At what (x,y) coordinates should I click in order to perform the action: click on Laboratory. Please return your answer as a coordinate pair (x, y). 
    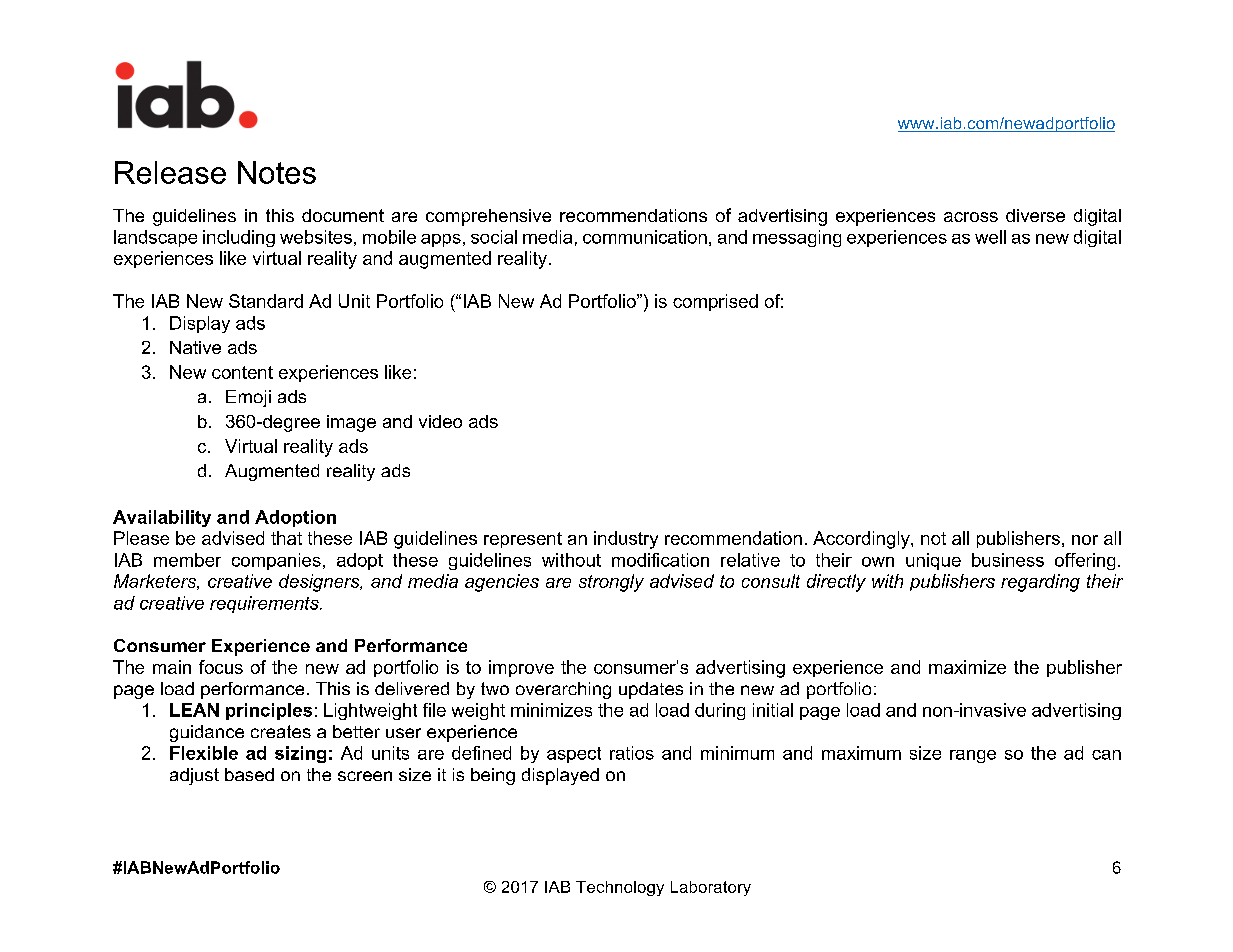
    Looking at the image, I should click on (711, 888).
